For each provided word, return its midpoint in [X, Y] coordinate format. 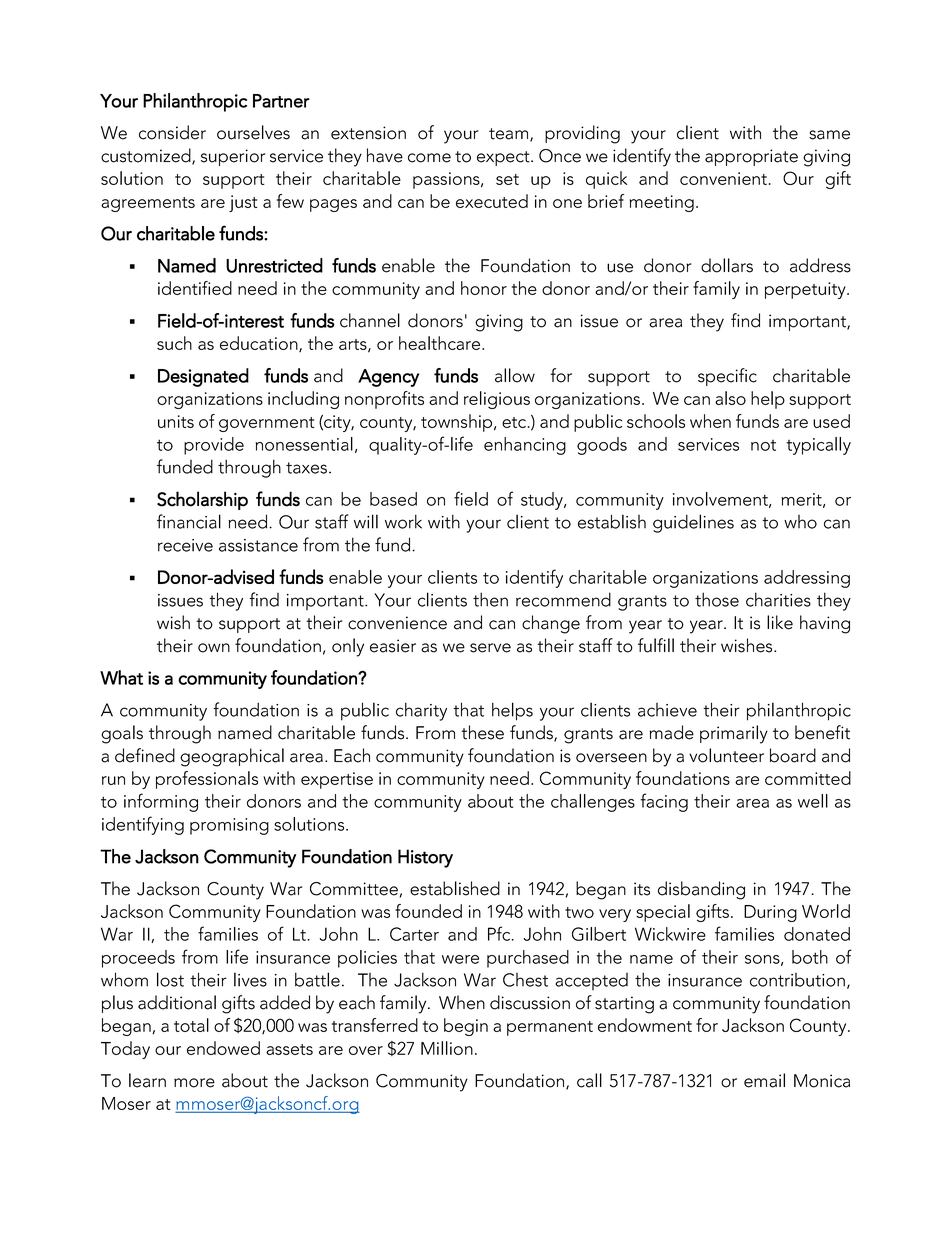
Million [447, 1048]
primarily [734, 734]
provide [214, 446]
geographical [232, 757]
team [510, 135]
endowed [223, 1048]
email [764, 1080]
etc [515, 422]
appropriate [751, 157]
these [482, 732]
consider [172, 132]
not [763, 445]
